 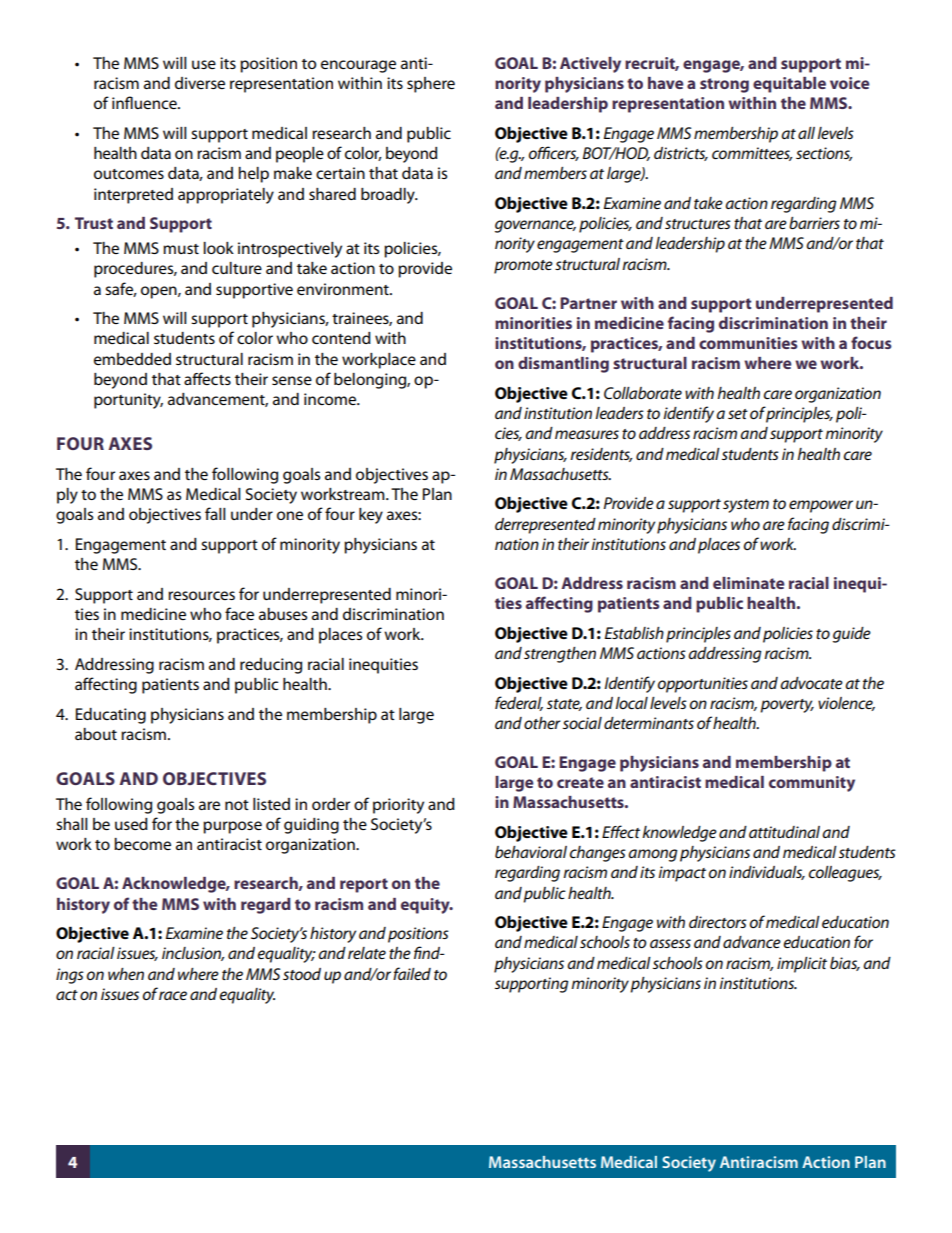 What do you see at coordinates (145, 102) in the page?
I see `influence` at bounding box center [145, 102].
